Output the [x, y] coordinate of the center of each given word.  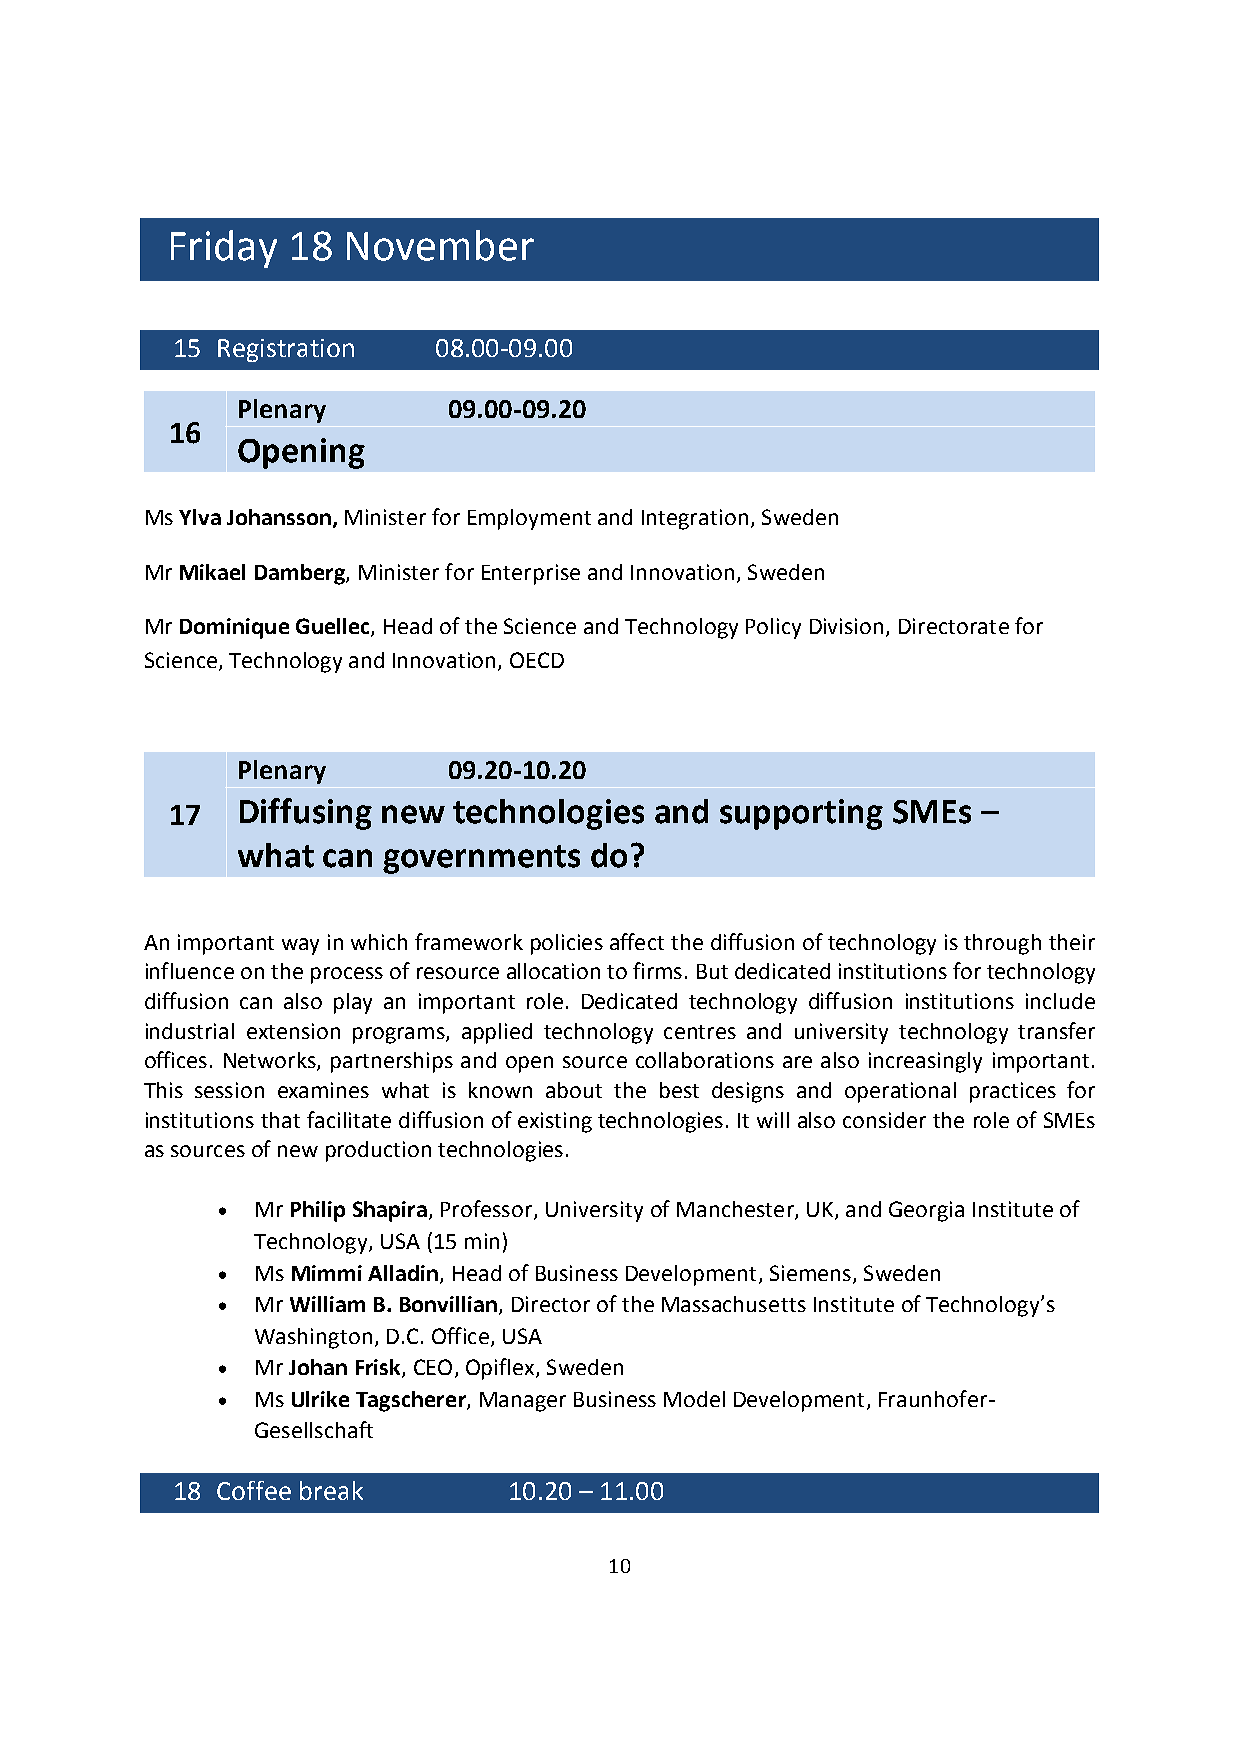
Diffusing [306, 814]
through [1002, 944]
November [440, 245]
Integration [695, 519]
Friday [224, 249]
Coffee [254, 1490]
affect [637, 941]
